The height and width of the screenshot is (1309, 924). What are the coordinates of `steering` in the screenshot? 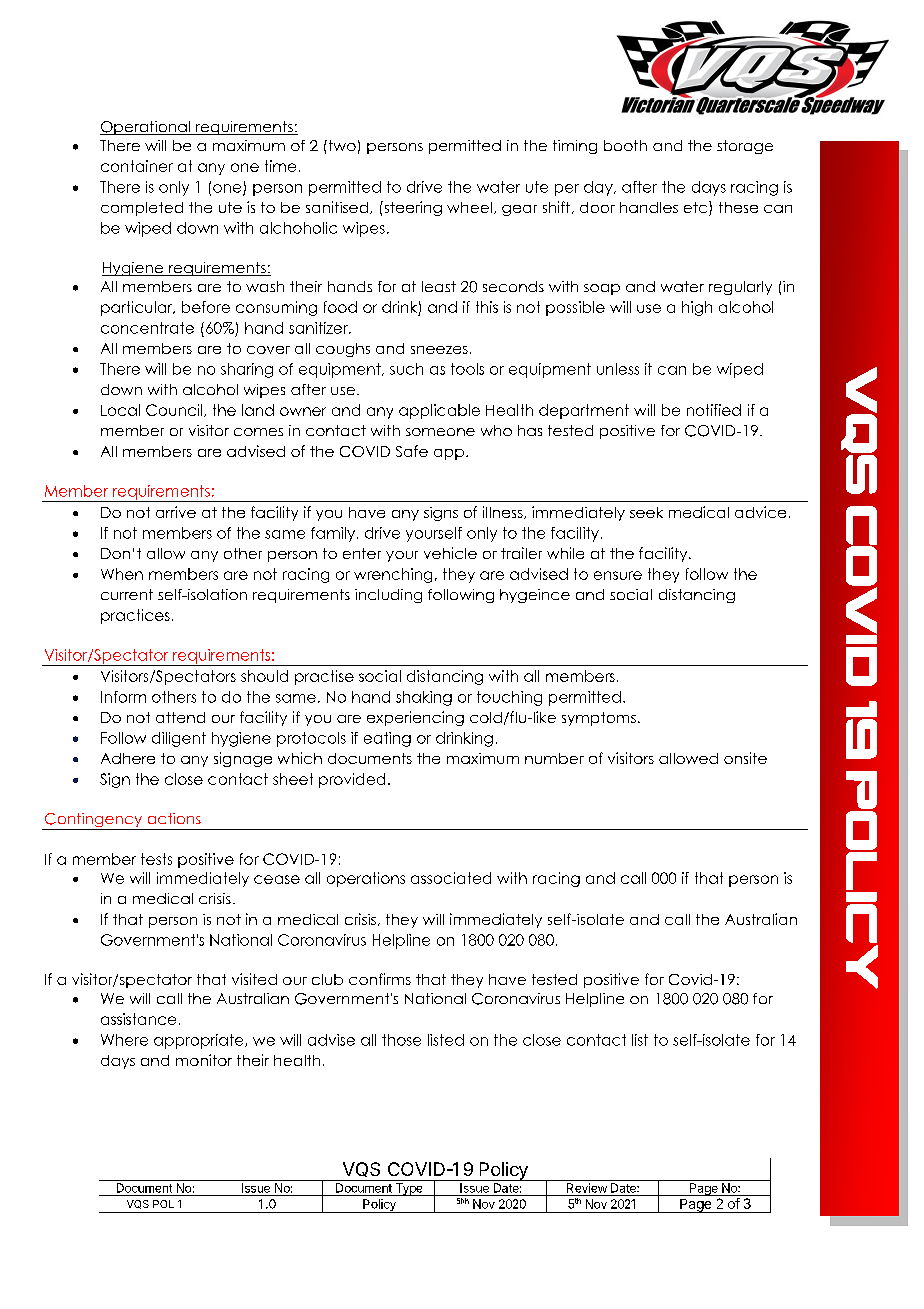 It's located at (412, 208).
